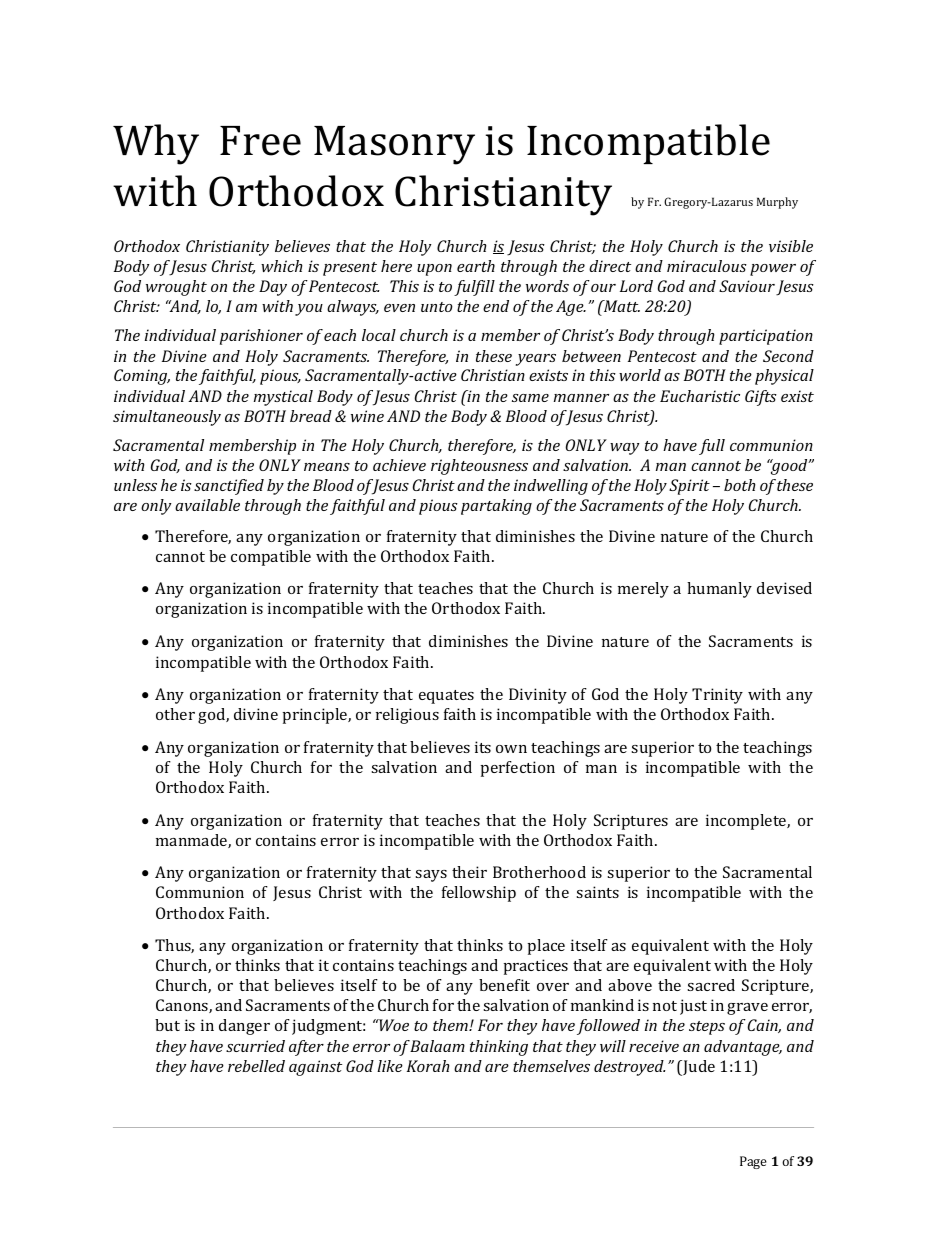 This screenshot has height=1233, width=952. Describe the element at coordinates (244, 1027) in the screenshot. I see `danger` at that location.
